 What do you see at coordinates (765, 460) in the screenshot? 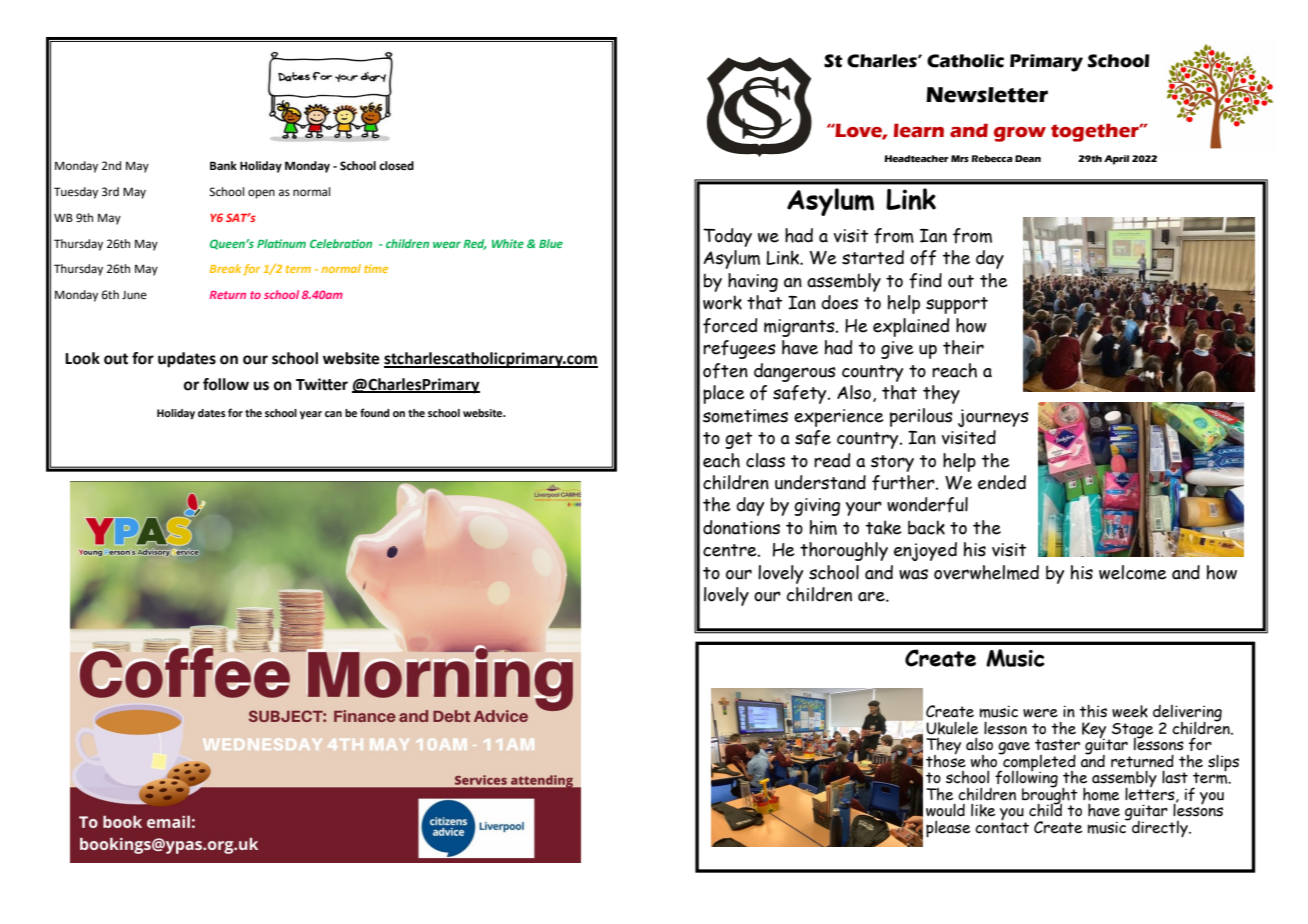
I see `class` at bounding box center [765, 460].
